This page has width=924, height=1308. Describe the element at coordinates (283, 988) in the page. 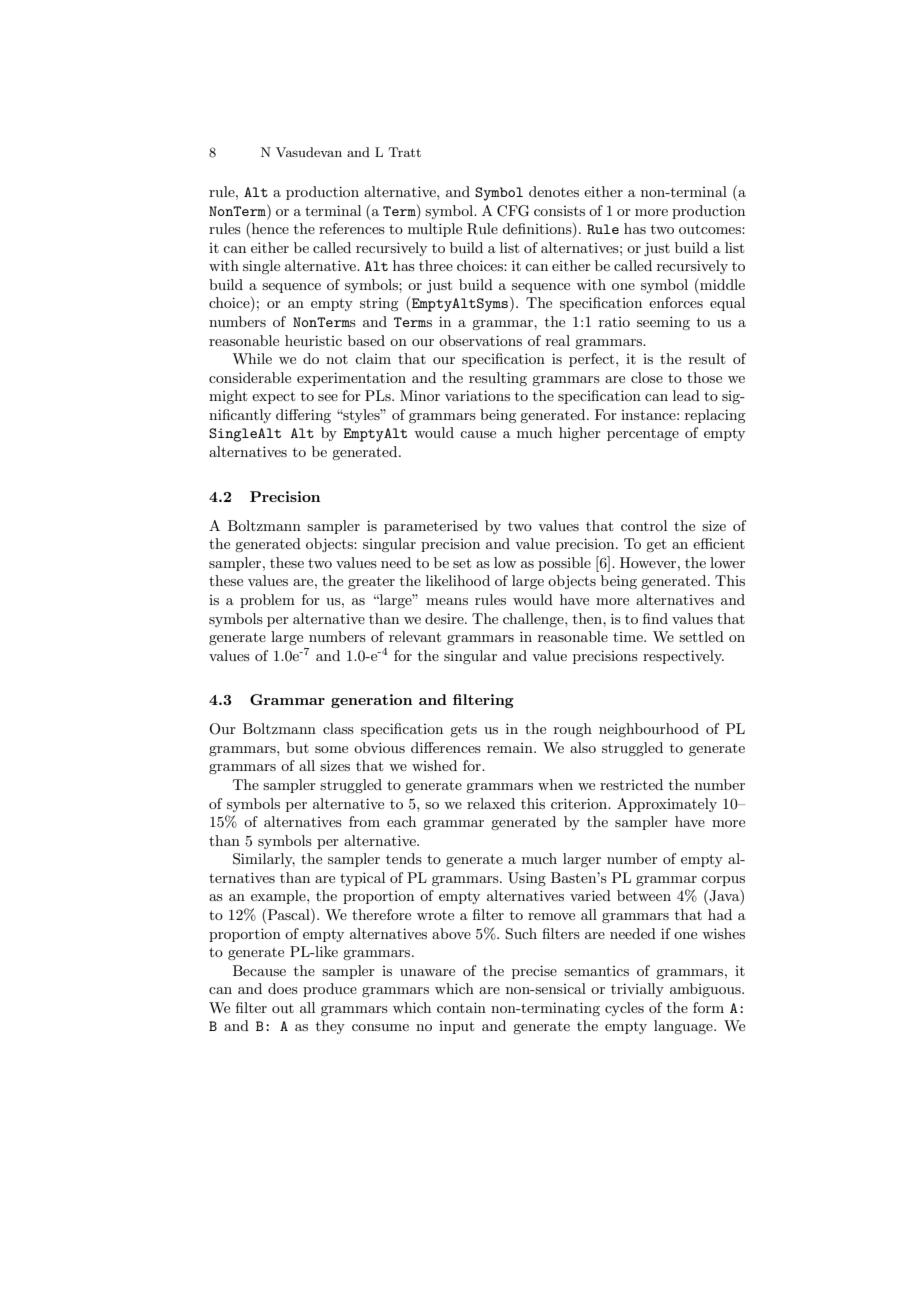

I see `does` at that location.
